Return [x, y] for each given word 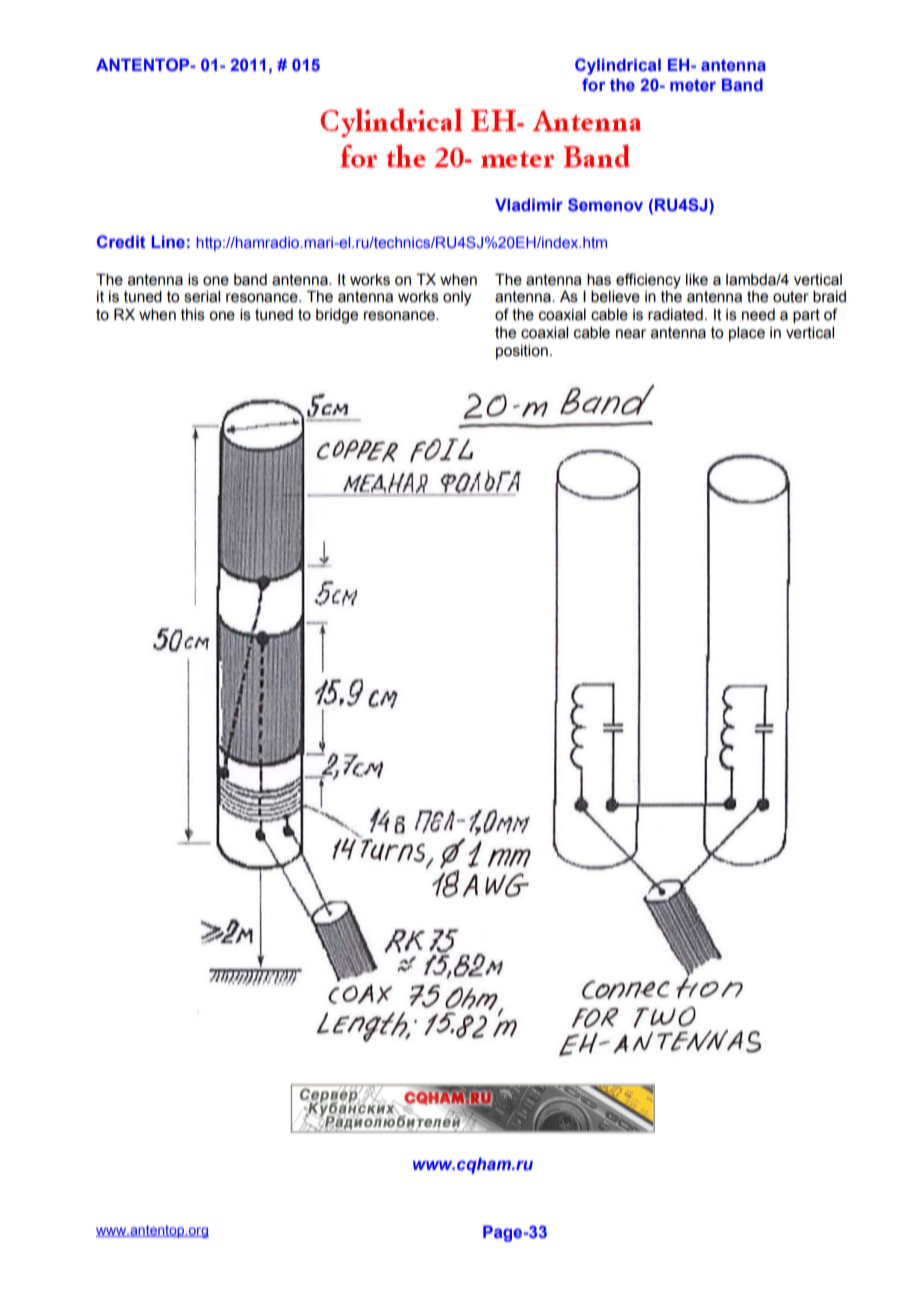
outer [791, 297]
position [522, 351]
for [593, 84]
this [193, 314]
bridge [337, 316]
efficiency [648, 281]
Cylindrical [618, 66]
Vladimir [529, 204]
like [697, 279]
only [457, 298]
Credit [121, 241]
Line [168, 241]
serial [202, 296]
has [599, 279]
